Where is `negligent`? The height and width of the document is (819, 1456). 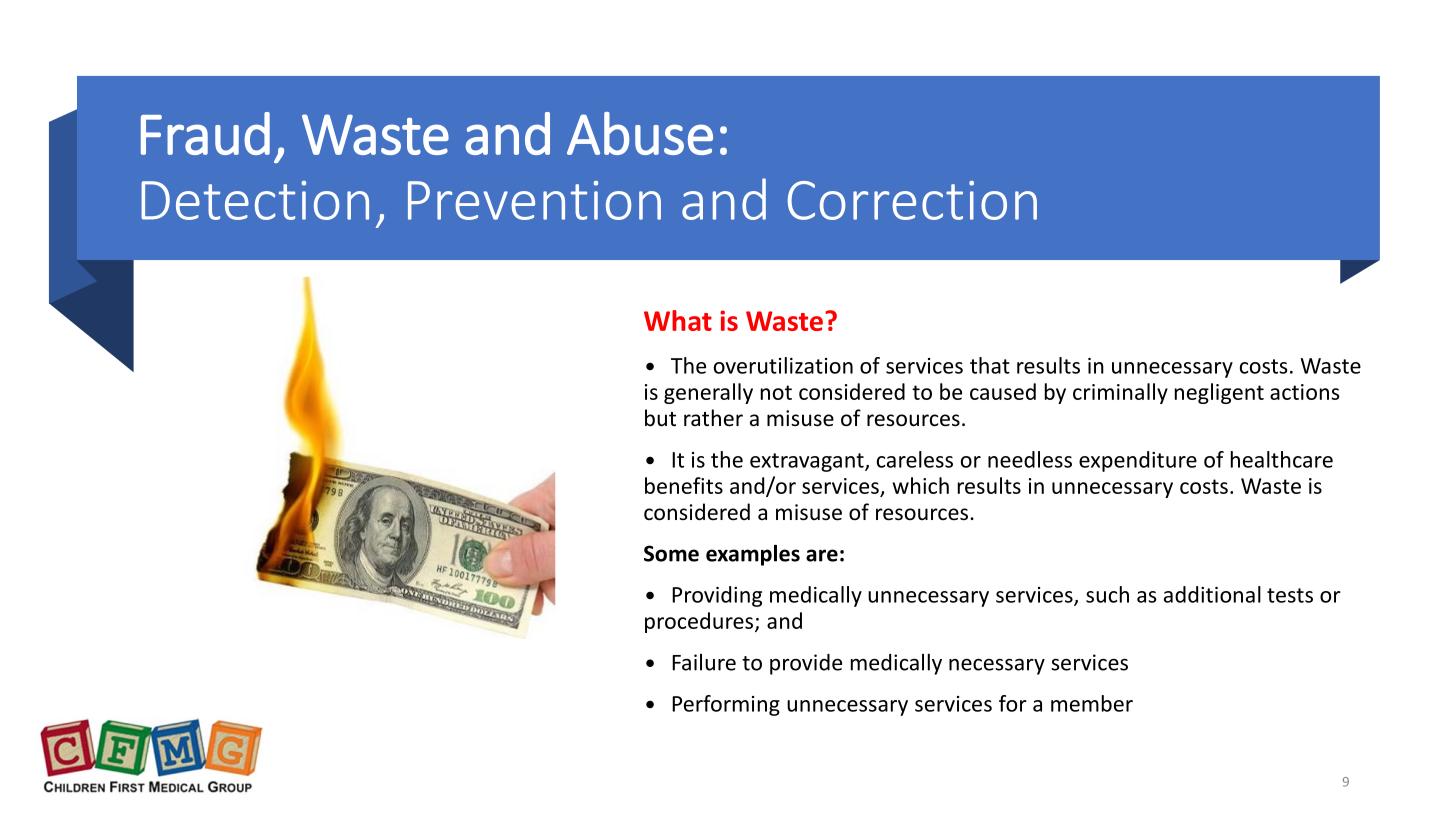
negligent is located at coordinates (1219, 393).
